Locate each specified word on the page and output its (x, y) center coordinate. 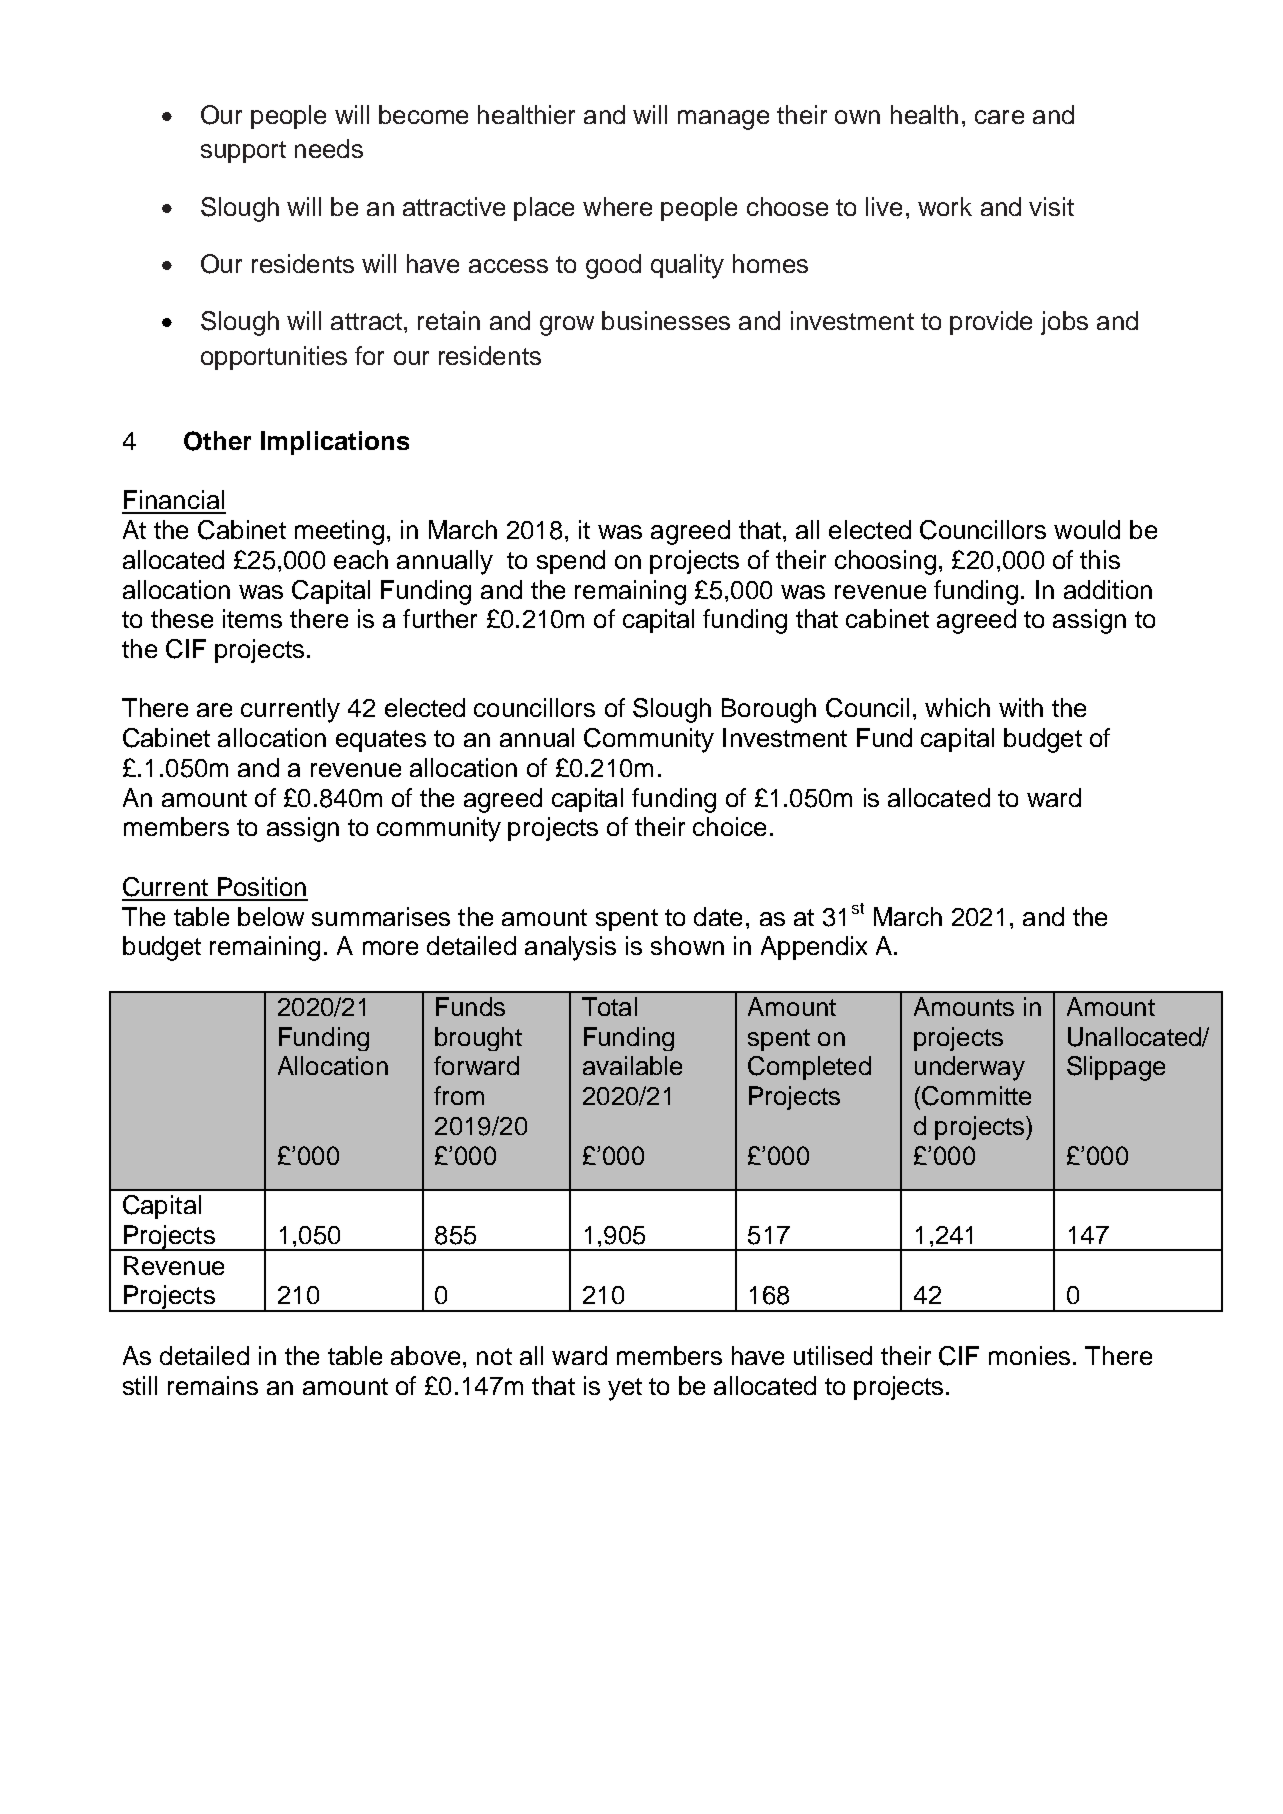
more (390, 948)
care (999, 117)
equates (381, 741)
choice (729, 826)
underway (970, 1068)
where (617, 206)
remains (213, 1385)
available (632, 1065)
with (1021, 707)
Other (217, 441)
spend (571, 562)
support (243, 152)
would (1087, 529)
